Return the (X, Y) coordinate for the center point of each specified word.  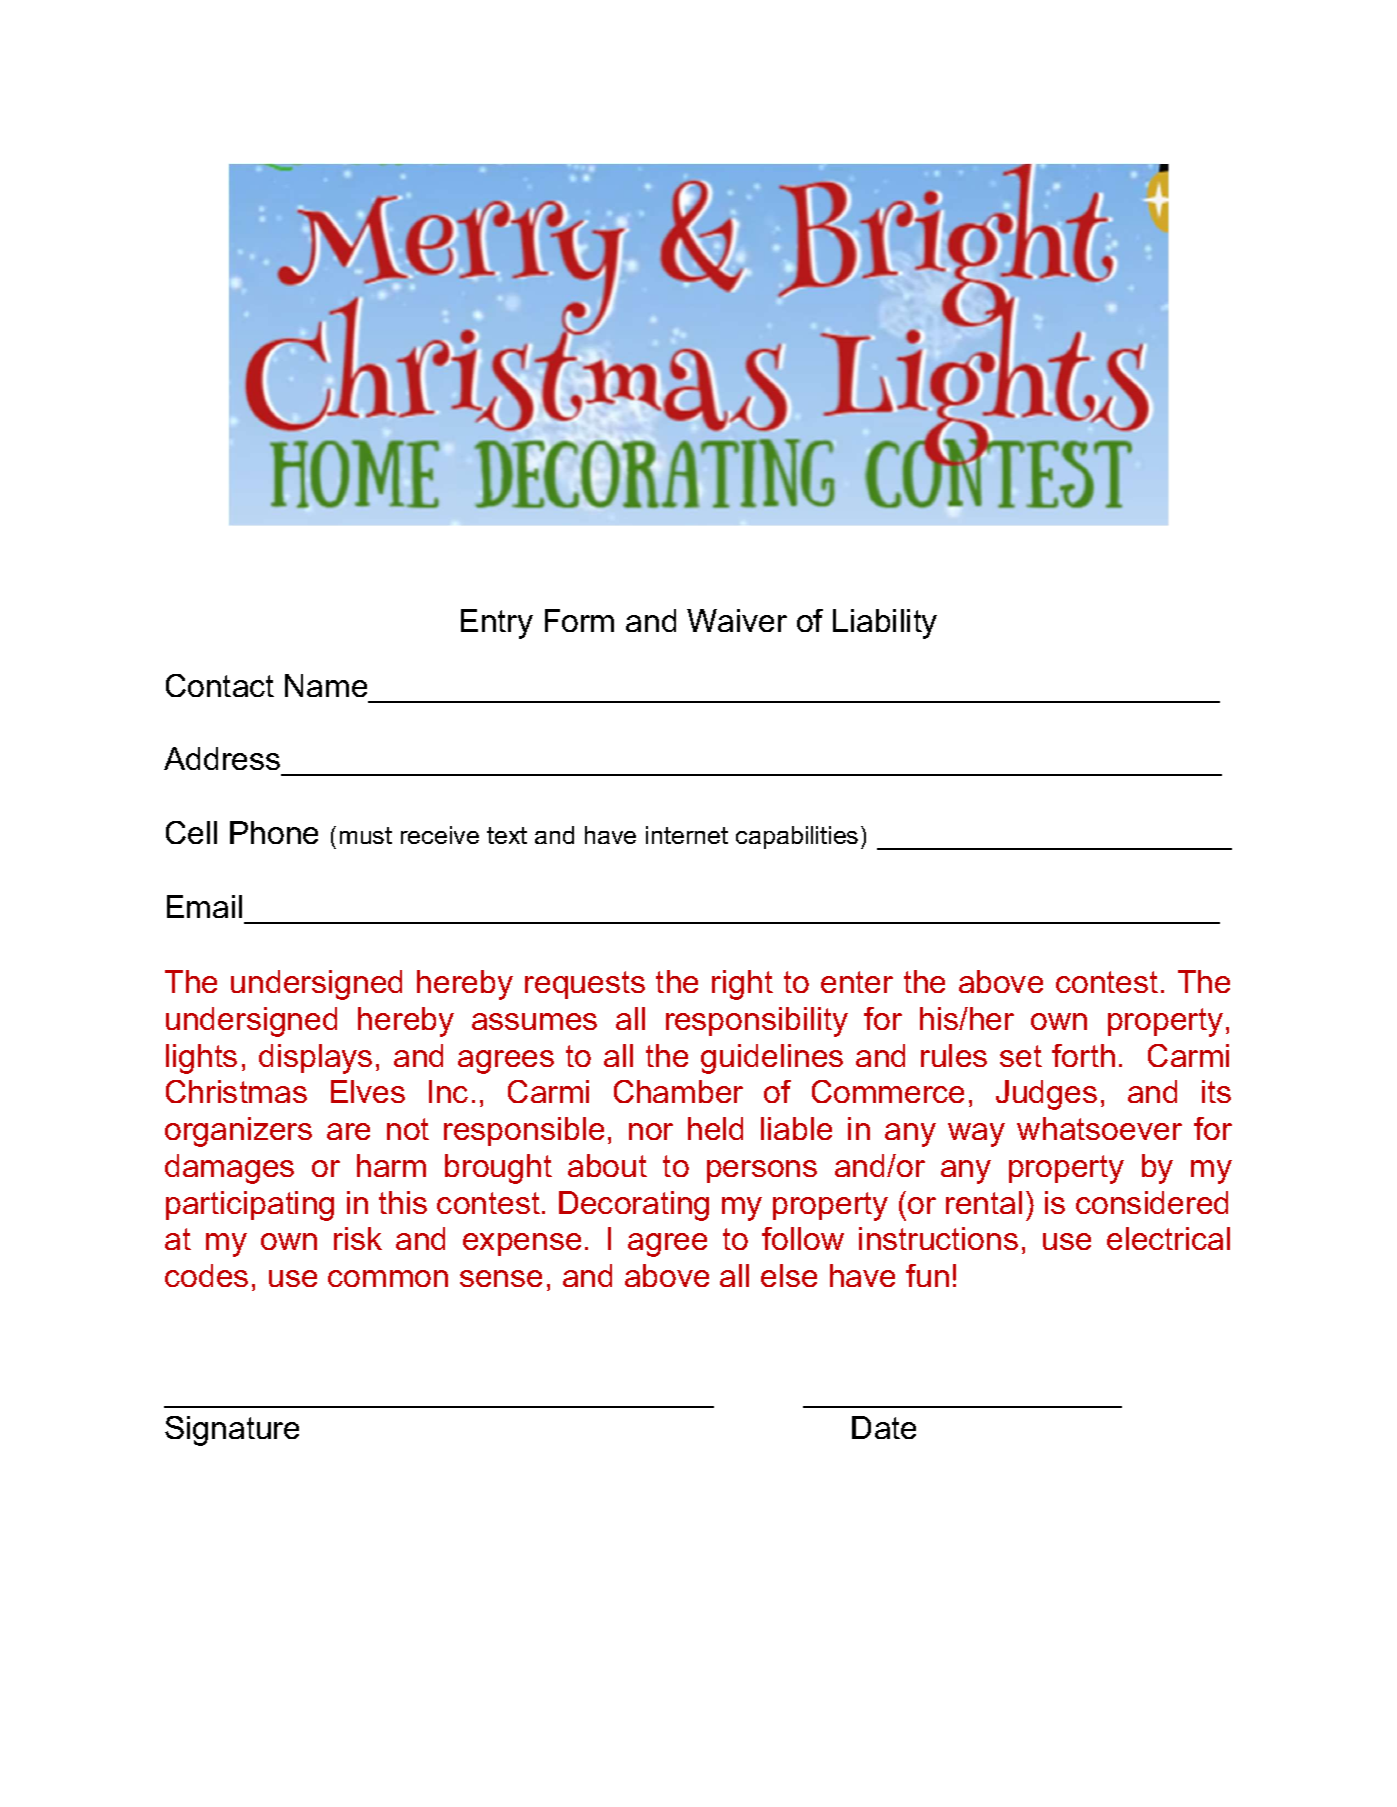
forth (1083, 1055)
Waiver (737, 620)
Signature (232, 1431)
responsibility (757, 1022)
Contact (220, 685)
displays (315, 1059)
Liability (885, 624)
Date (884, 1427)
